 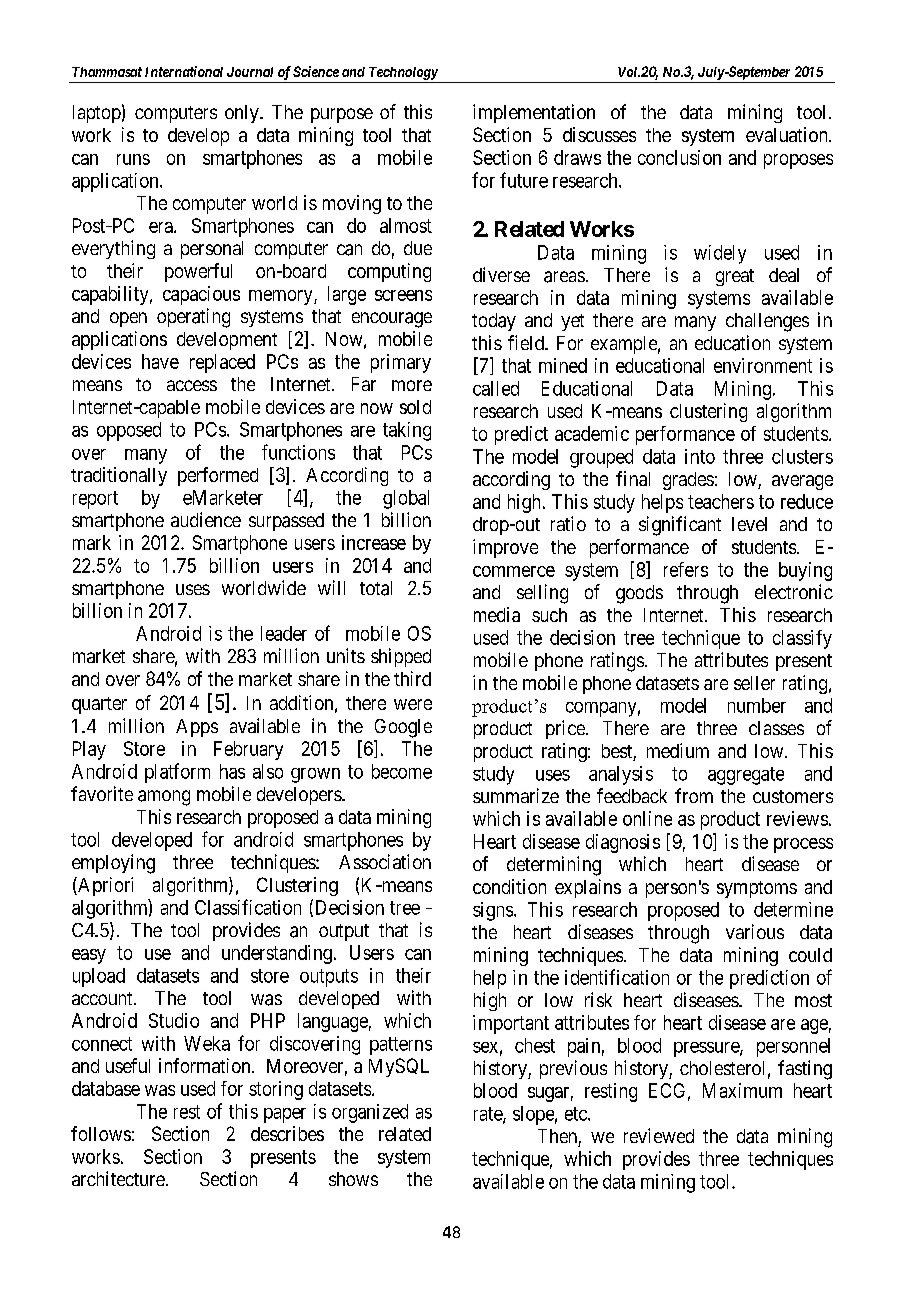 I want to click on media, so click(x=497, y=614).
